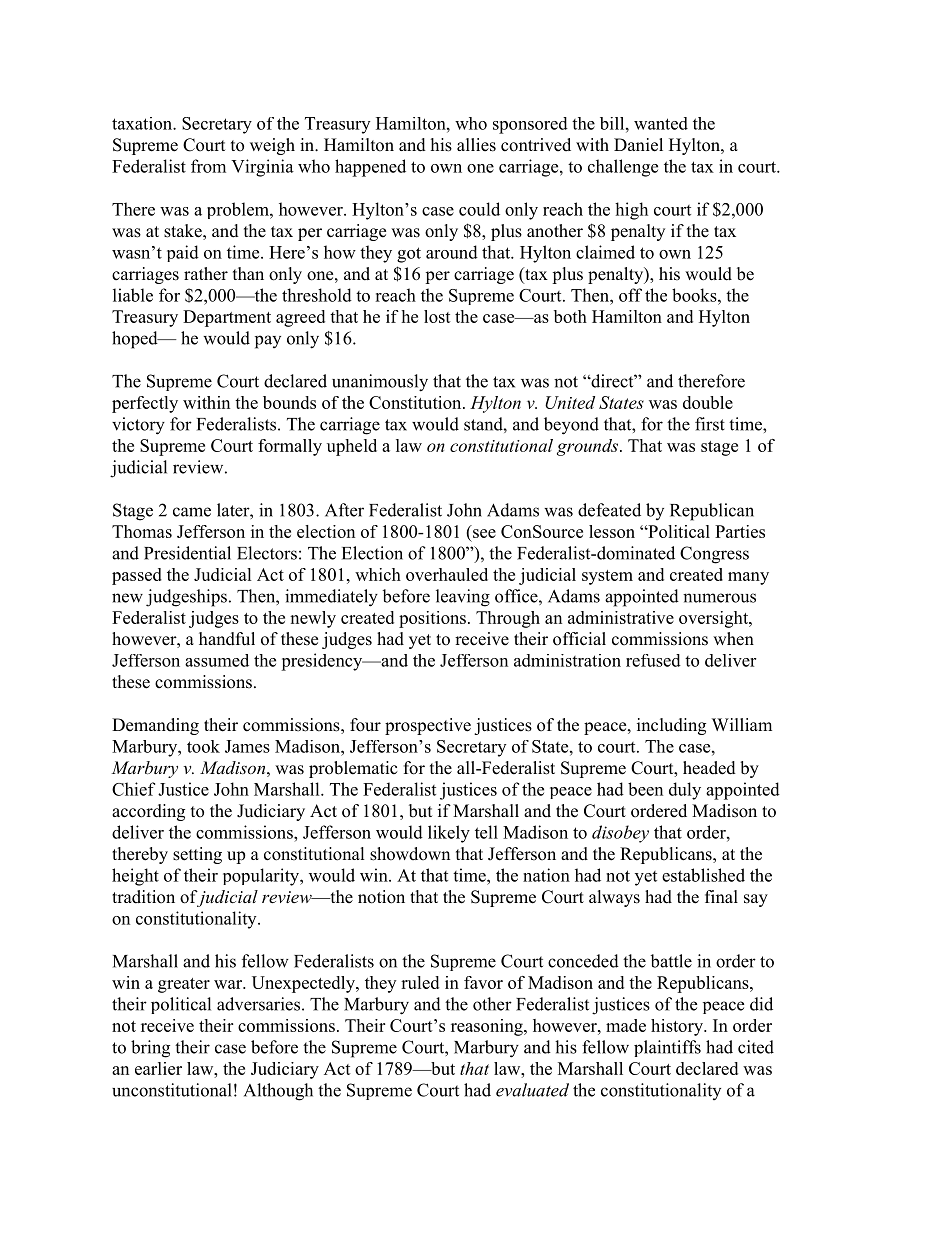 Image resolution: width=952 pixels, height=1233 pixels. What do you see at coordinates (208, 166) in the screenshot?
I see `from` at bounding box center [208, 166].
